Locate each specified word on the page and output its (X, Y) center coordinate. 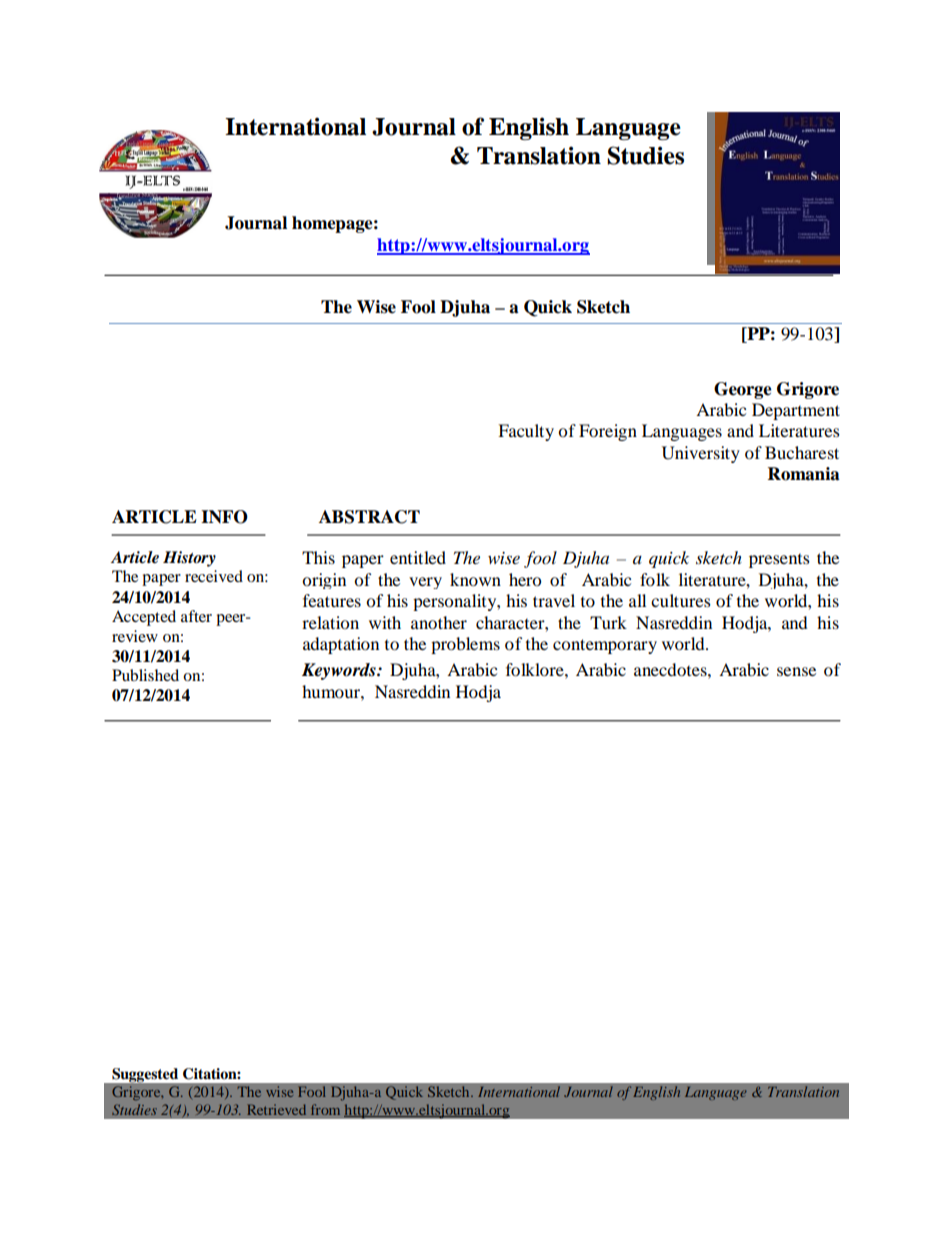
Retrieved (276, 1109)
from (325, 1109)
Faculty (526, 432)
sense (796, 671)
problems (465, 645)
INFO (224, 517)
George (743, 390)
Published (145, 675)
